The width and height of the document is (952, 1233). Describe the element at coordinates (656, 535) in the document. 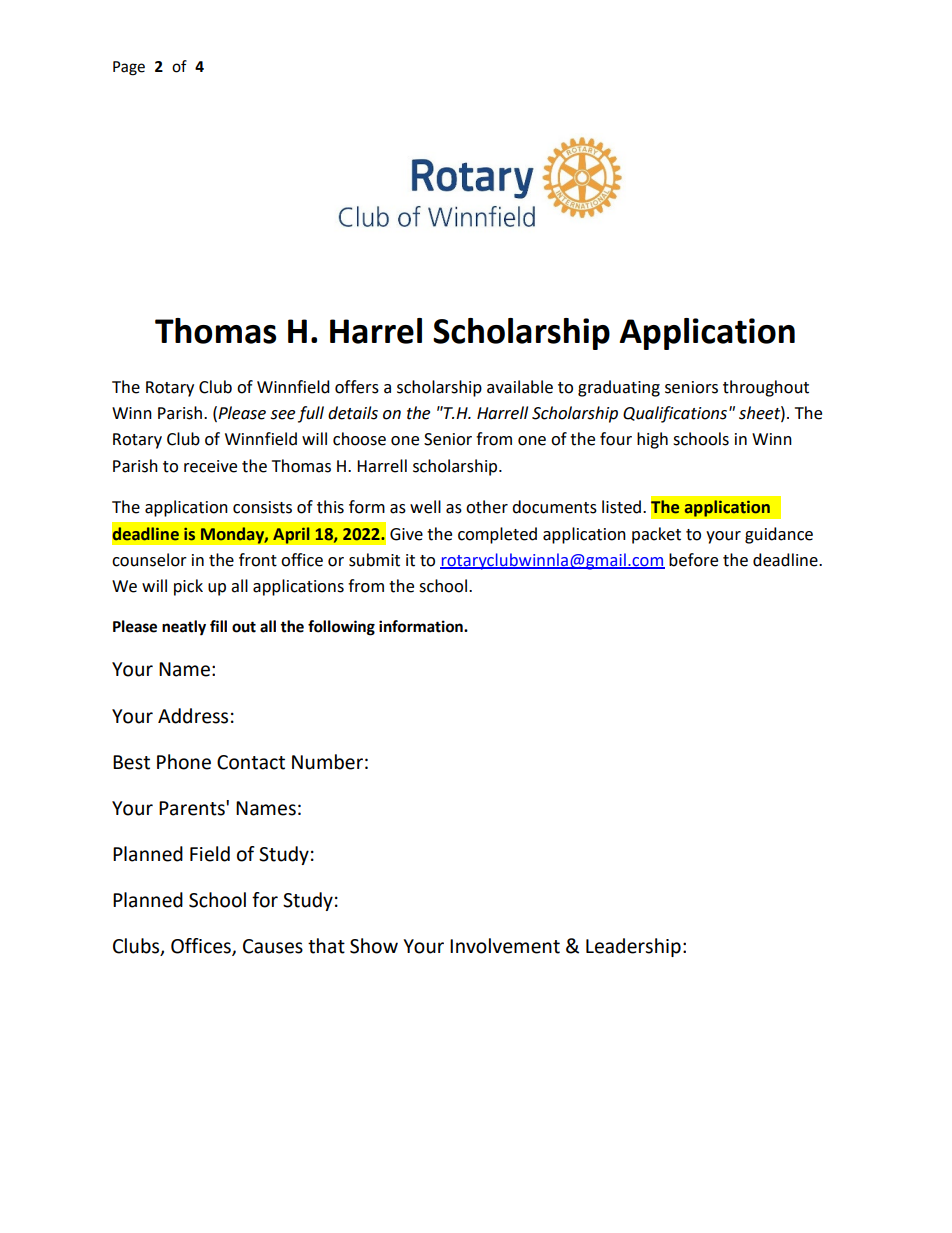

I see `packet` at that location.
